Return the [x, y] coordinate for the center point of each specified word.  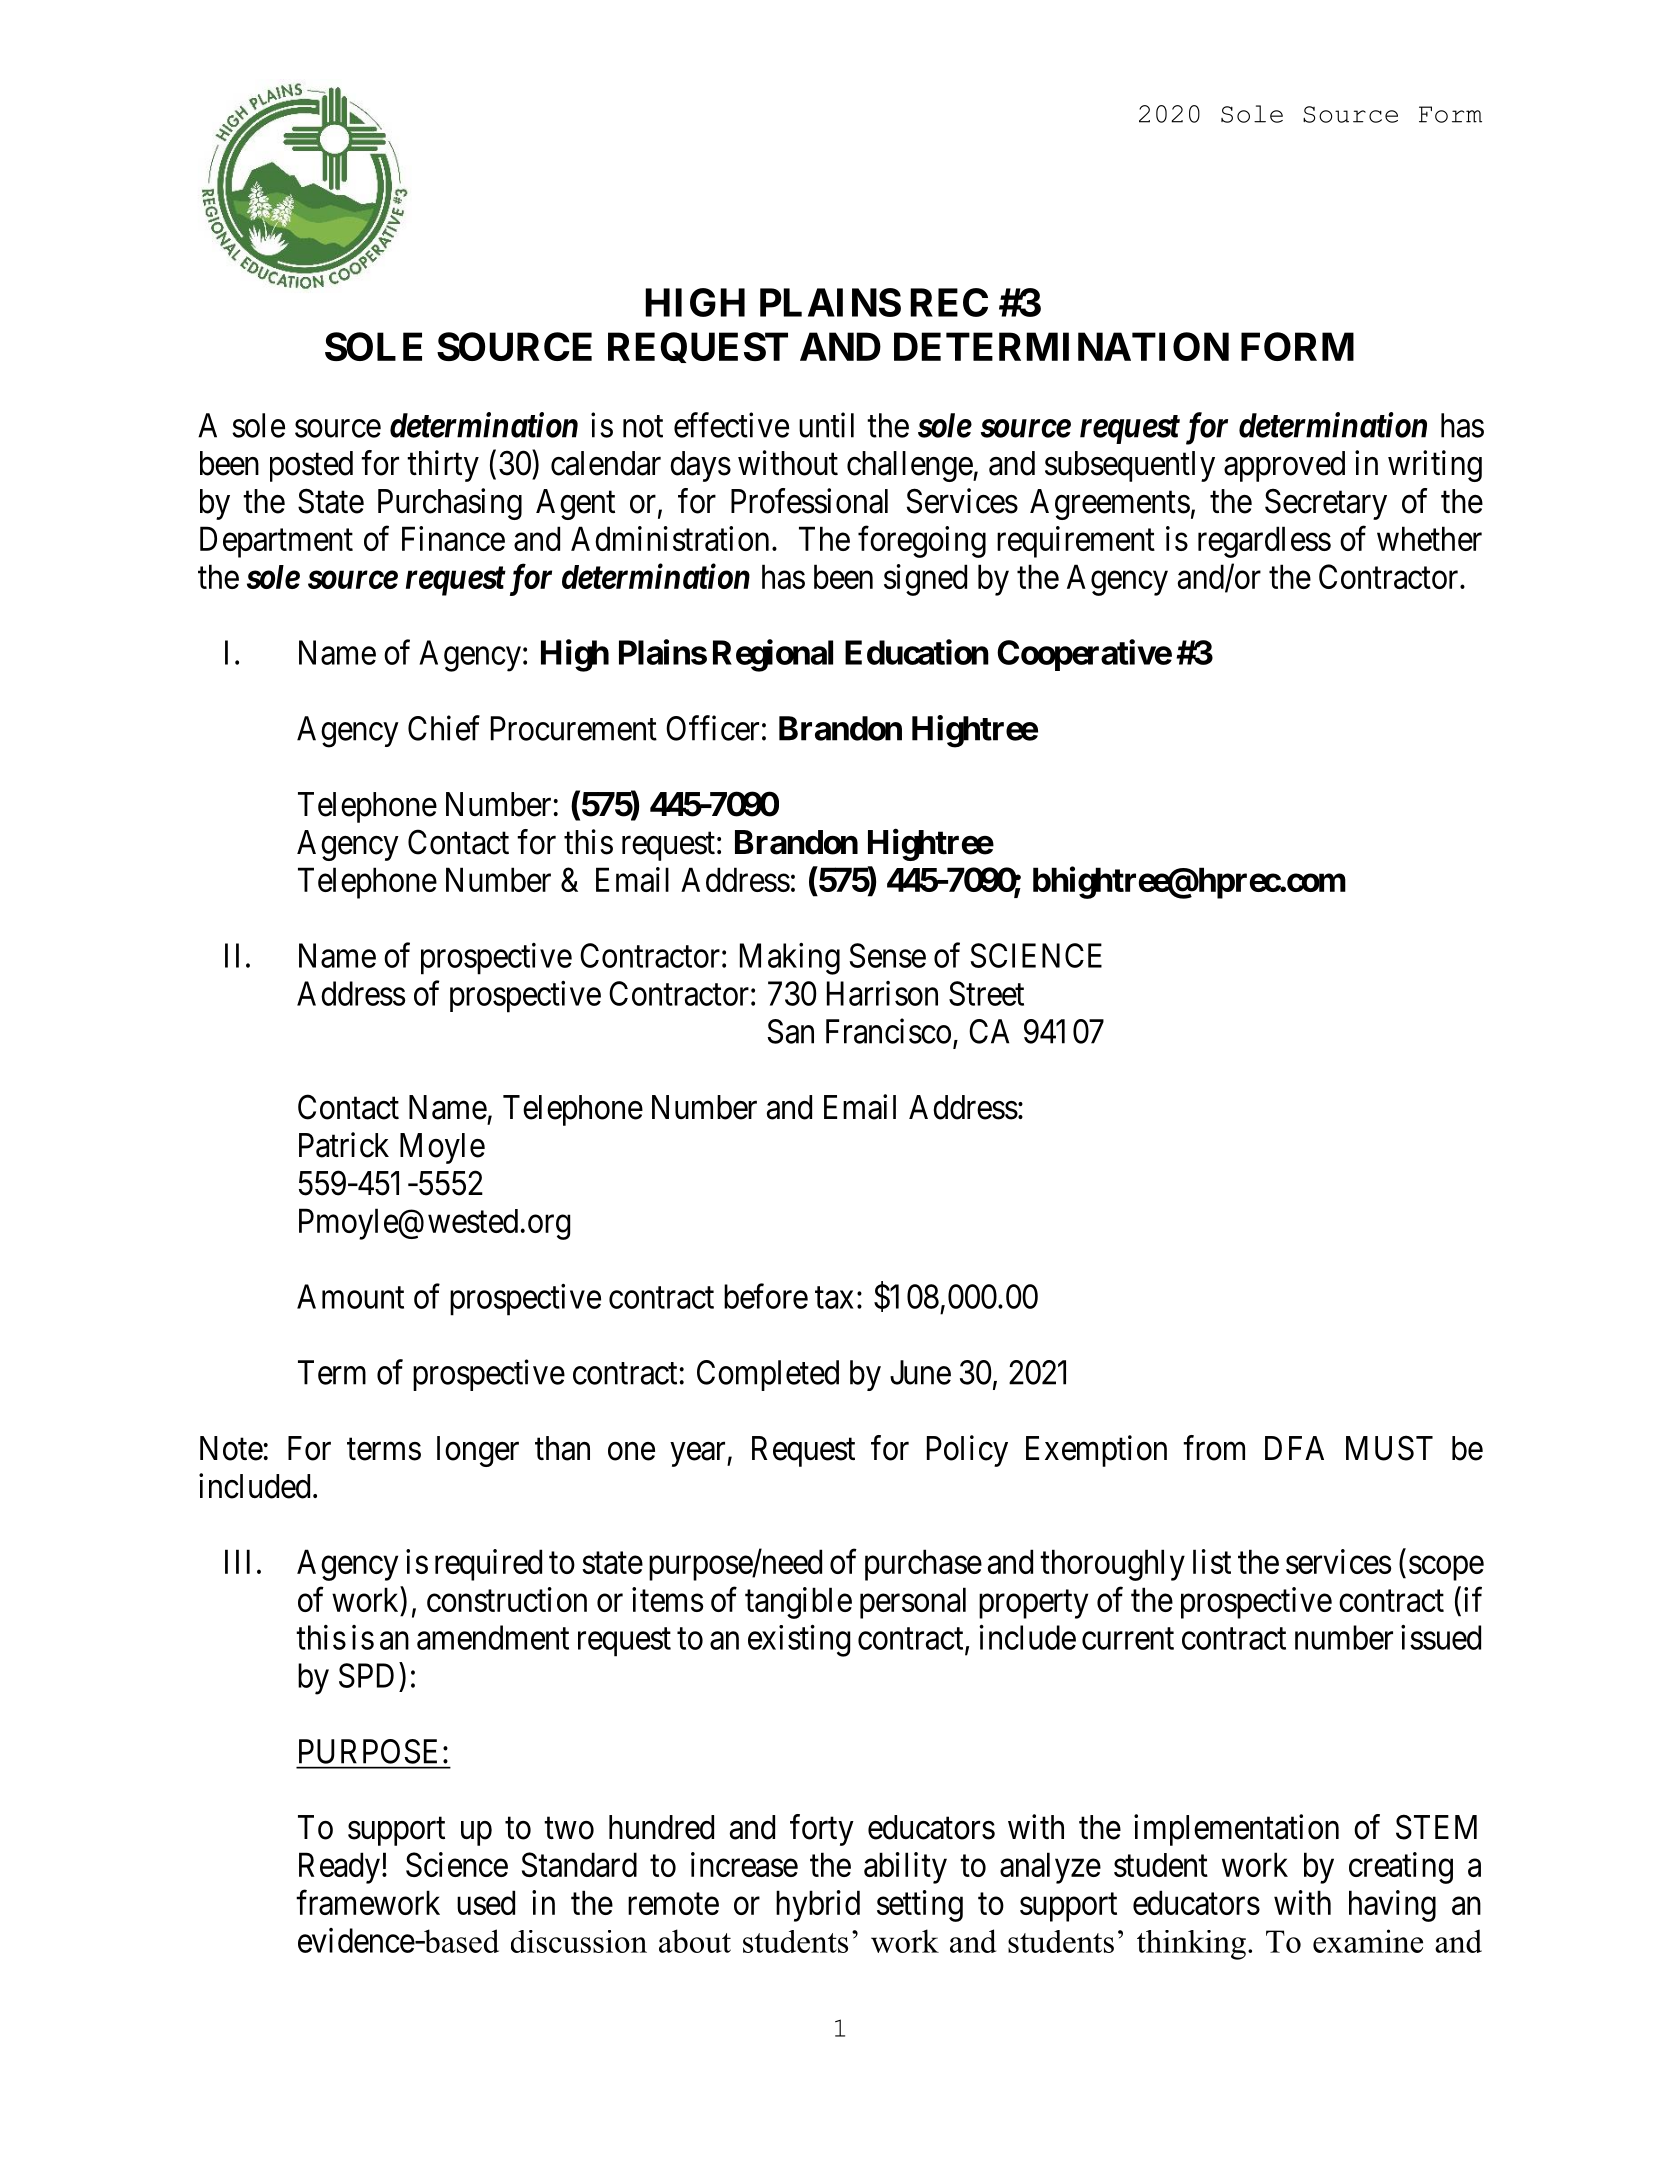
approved [1284, 466]
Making [790, 959]
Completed [768, 1375]
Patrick [344, 1145]
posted [311, 466]
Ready [339, 1868]
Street [986, 993]
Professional [809, 501]
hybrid [818, 1906]
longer [478, 1451]
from [1214, 1448]
